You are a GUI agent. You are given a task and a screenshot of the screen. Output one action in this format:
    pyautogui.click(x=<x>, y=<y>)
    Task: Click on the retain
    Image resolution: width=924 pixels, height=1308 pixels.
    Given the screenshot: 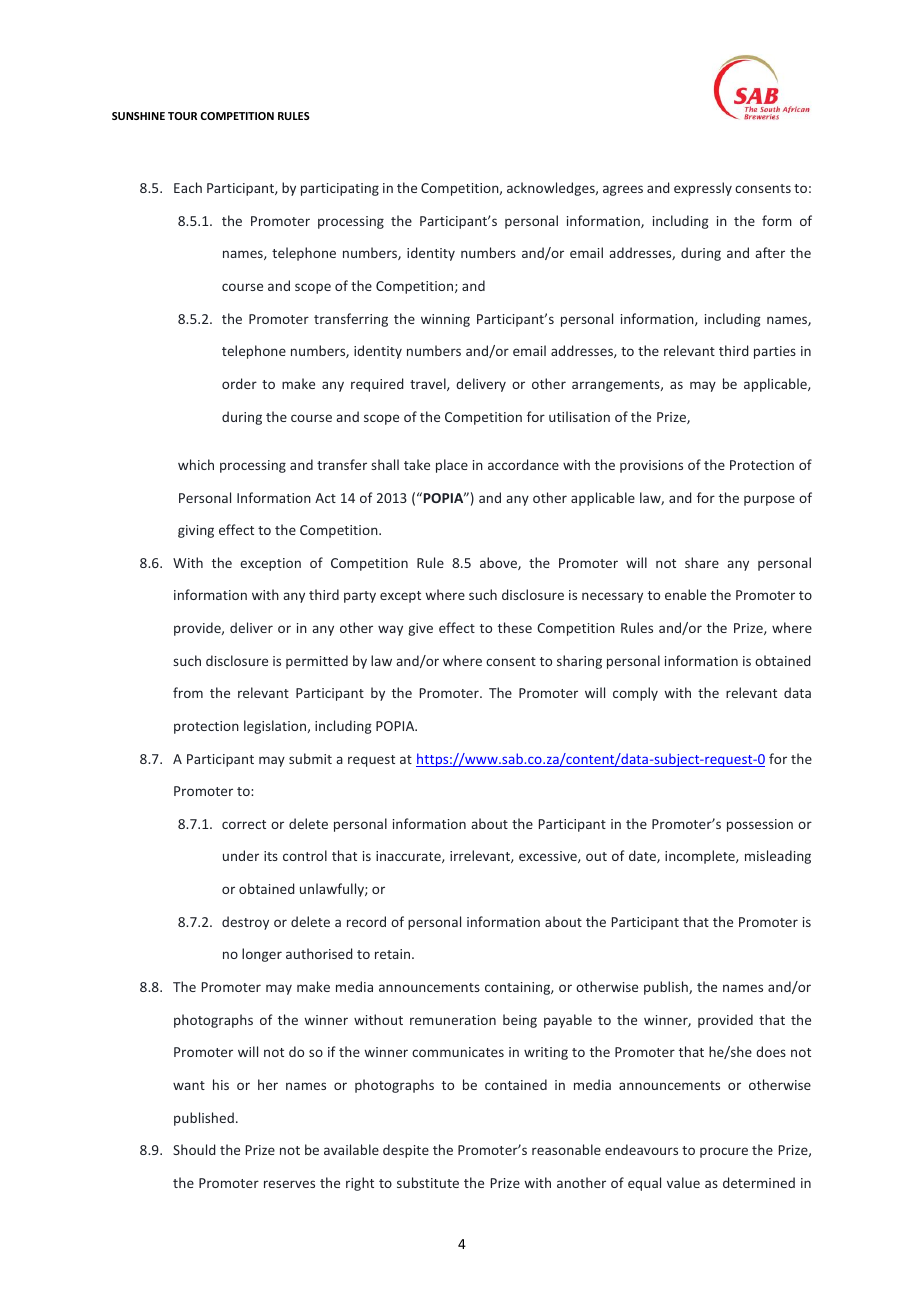 What is the action you would take?
    pyautogui.click(x=394, y=954)
